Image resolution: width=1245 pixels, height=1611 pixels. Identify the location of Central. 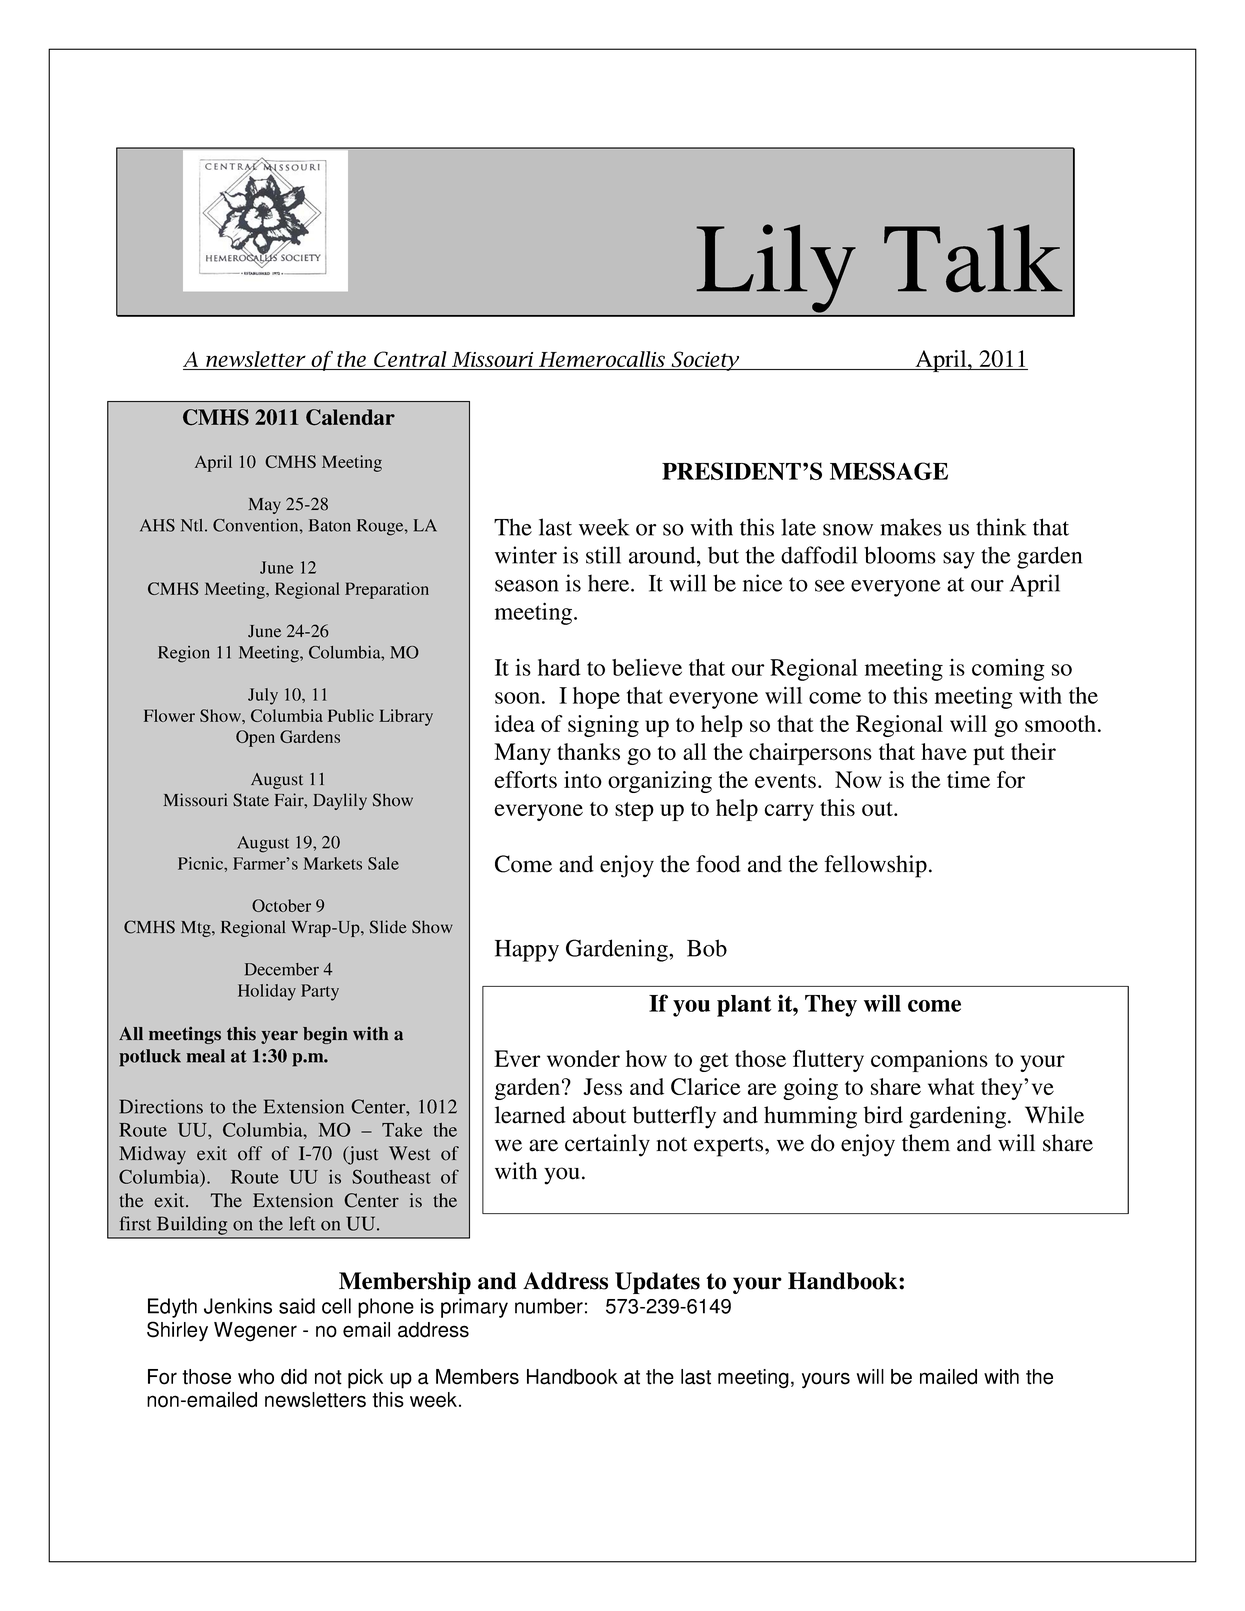
(410, 360).
